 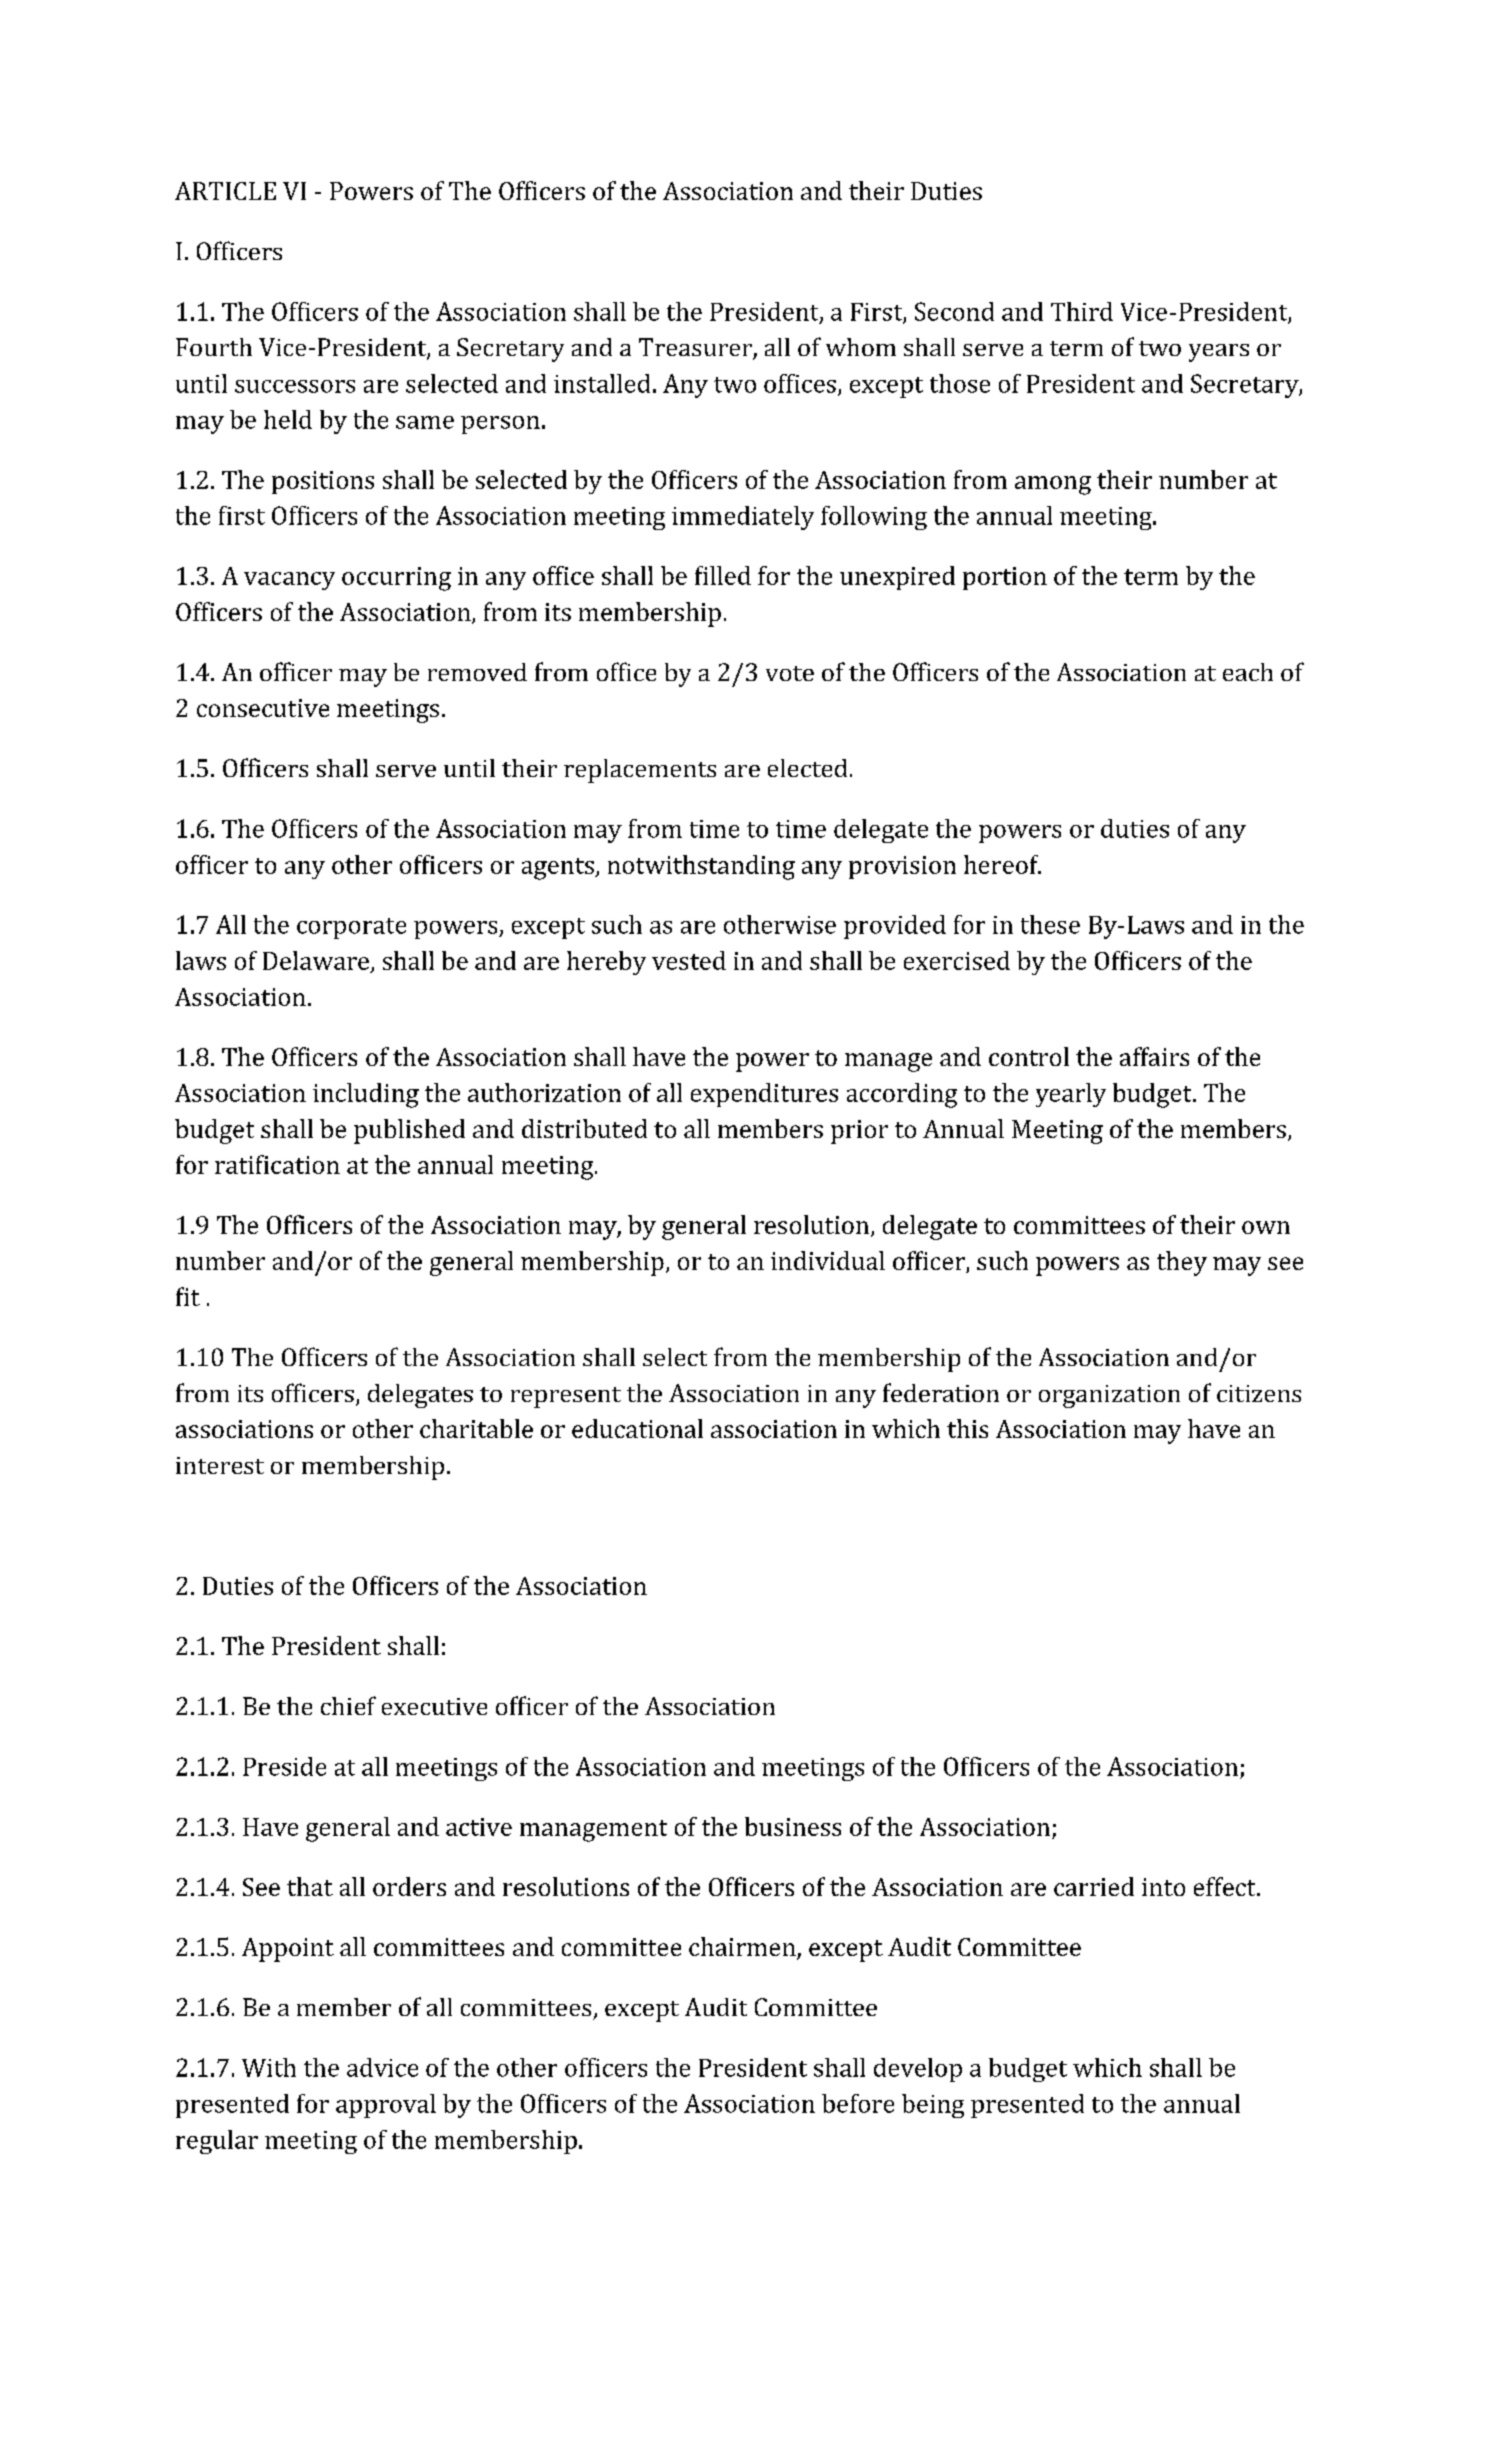 What do you see at coordinates (1082, 311) in the screenshot?
I see `Third` at bounding box center [1082, 311].
